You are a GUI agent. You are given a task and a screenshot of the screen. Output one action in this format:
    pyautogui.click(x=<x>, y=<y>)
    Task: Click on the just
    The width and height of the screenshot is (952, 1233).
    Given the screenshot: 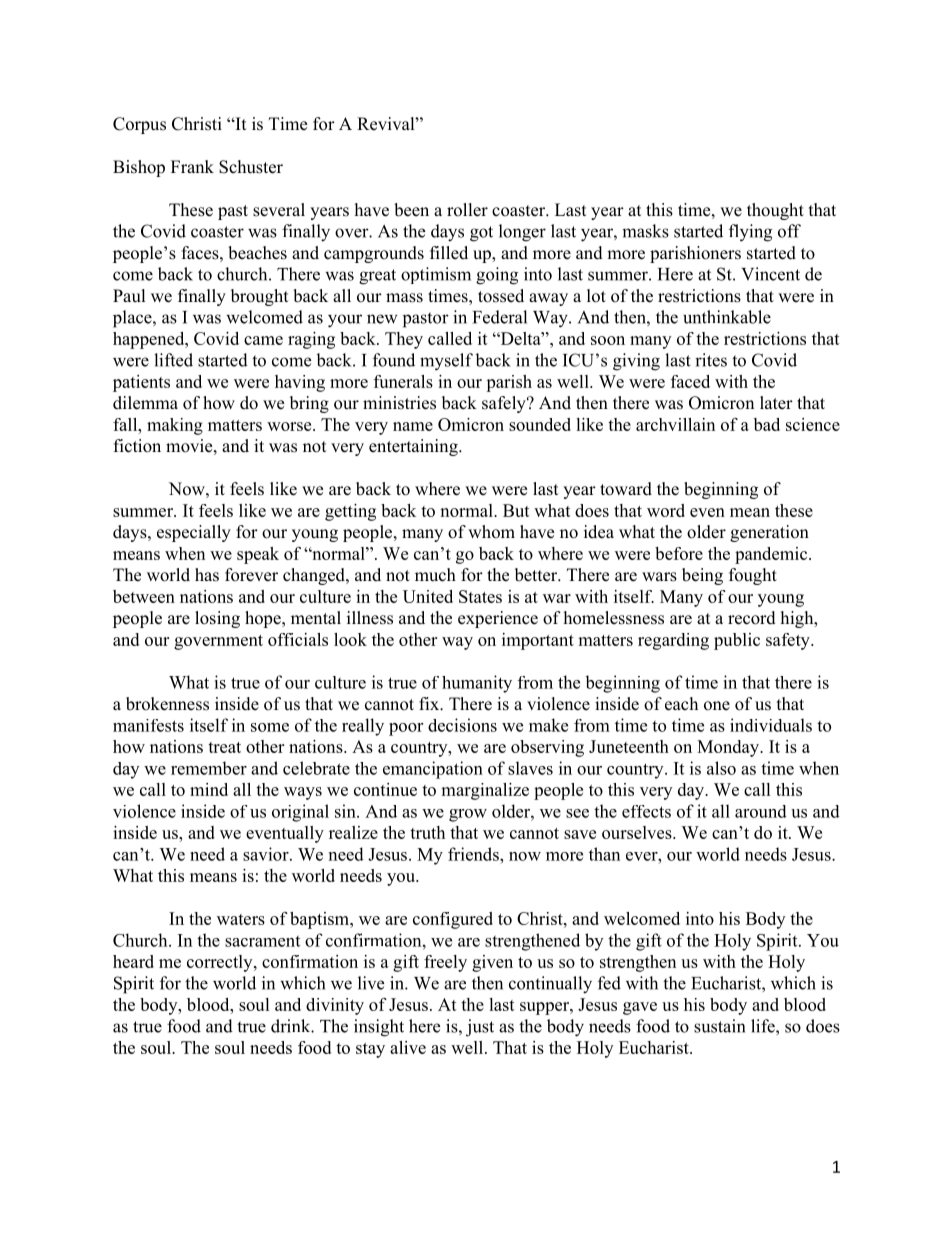 What is the action you would take?
    pyautogui.click(x=480, y=1028)
